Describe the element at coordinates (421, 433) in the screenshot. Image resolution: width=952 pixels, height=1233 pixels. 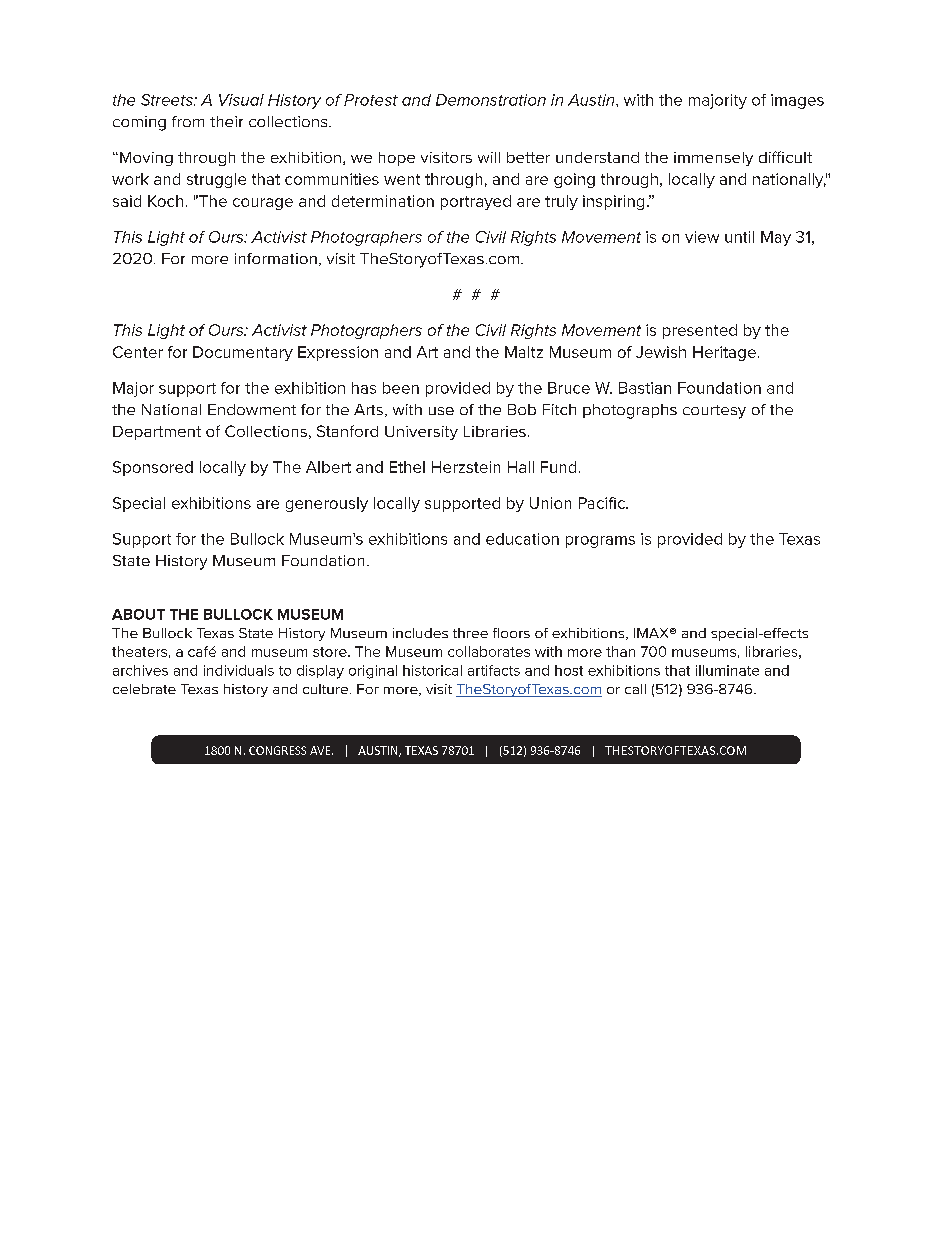
I see `University` at that location.
